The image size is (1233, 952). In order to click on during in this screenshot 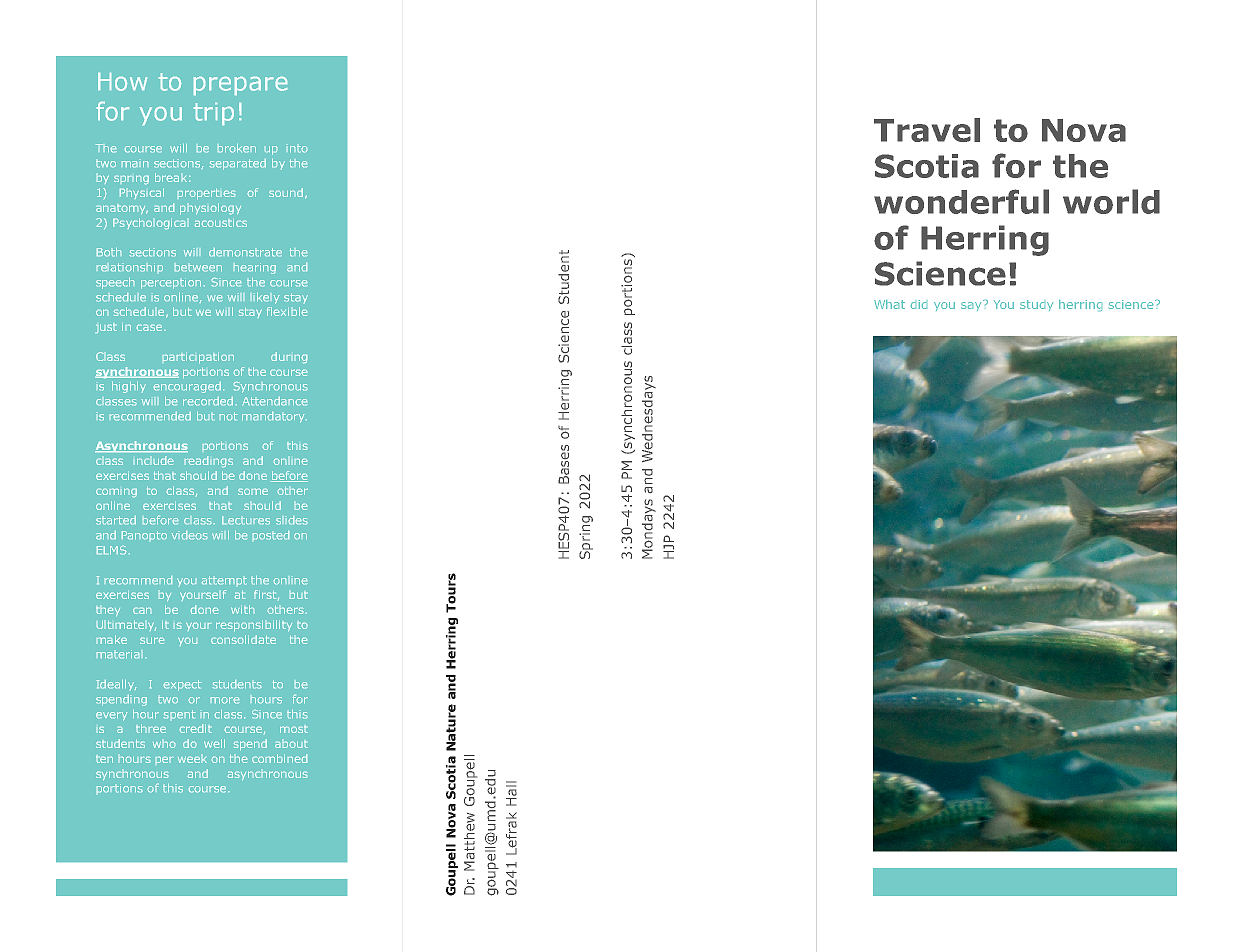, I will do `click(289, 357)`.
